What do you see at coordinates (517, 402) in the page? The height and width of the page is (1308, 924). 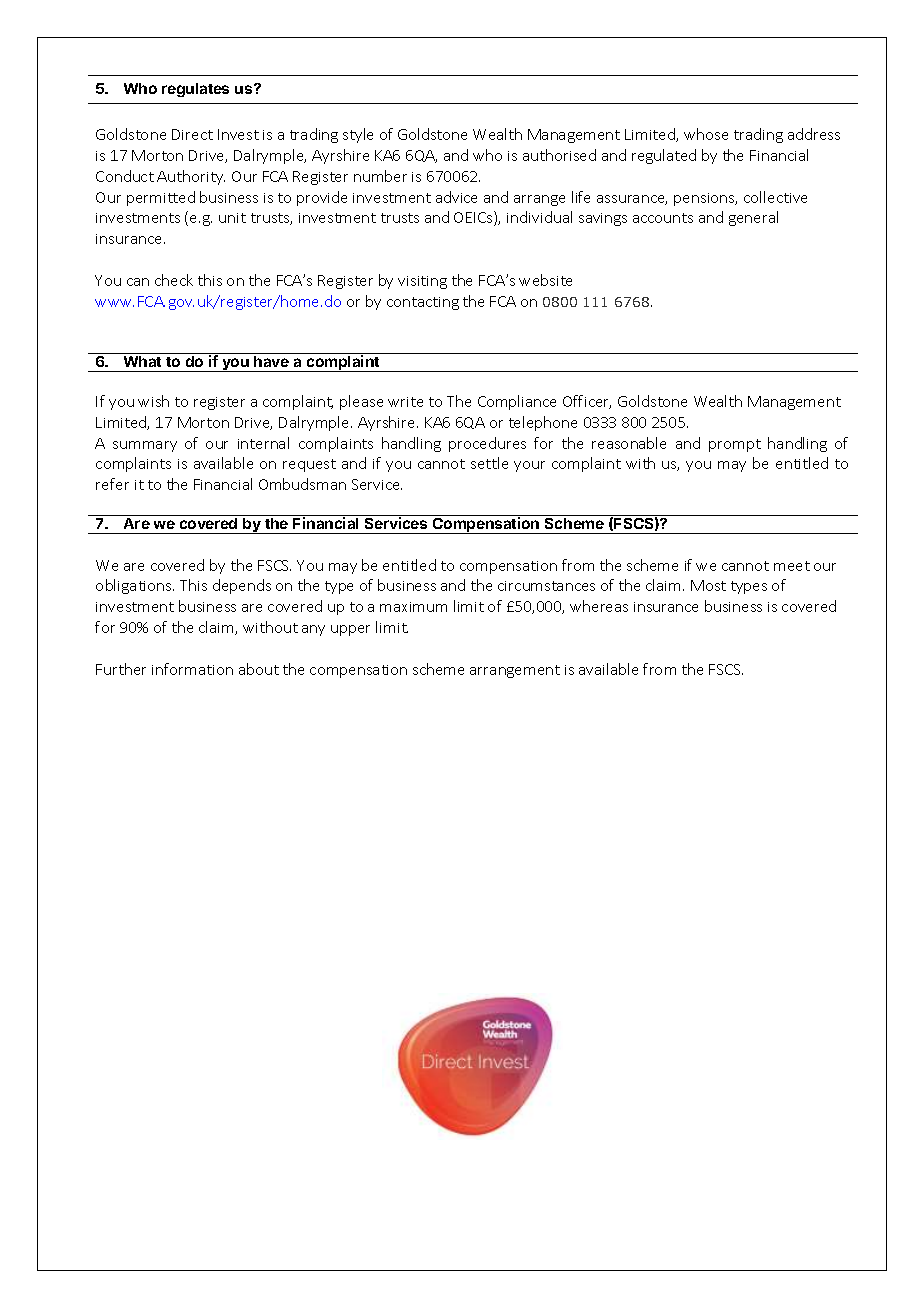 I see `Compliance` at bounding box center [517, 402].
